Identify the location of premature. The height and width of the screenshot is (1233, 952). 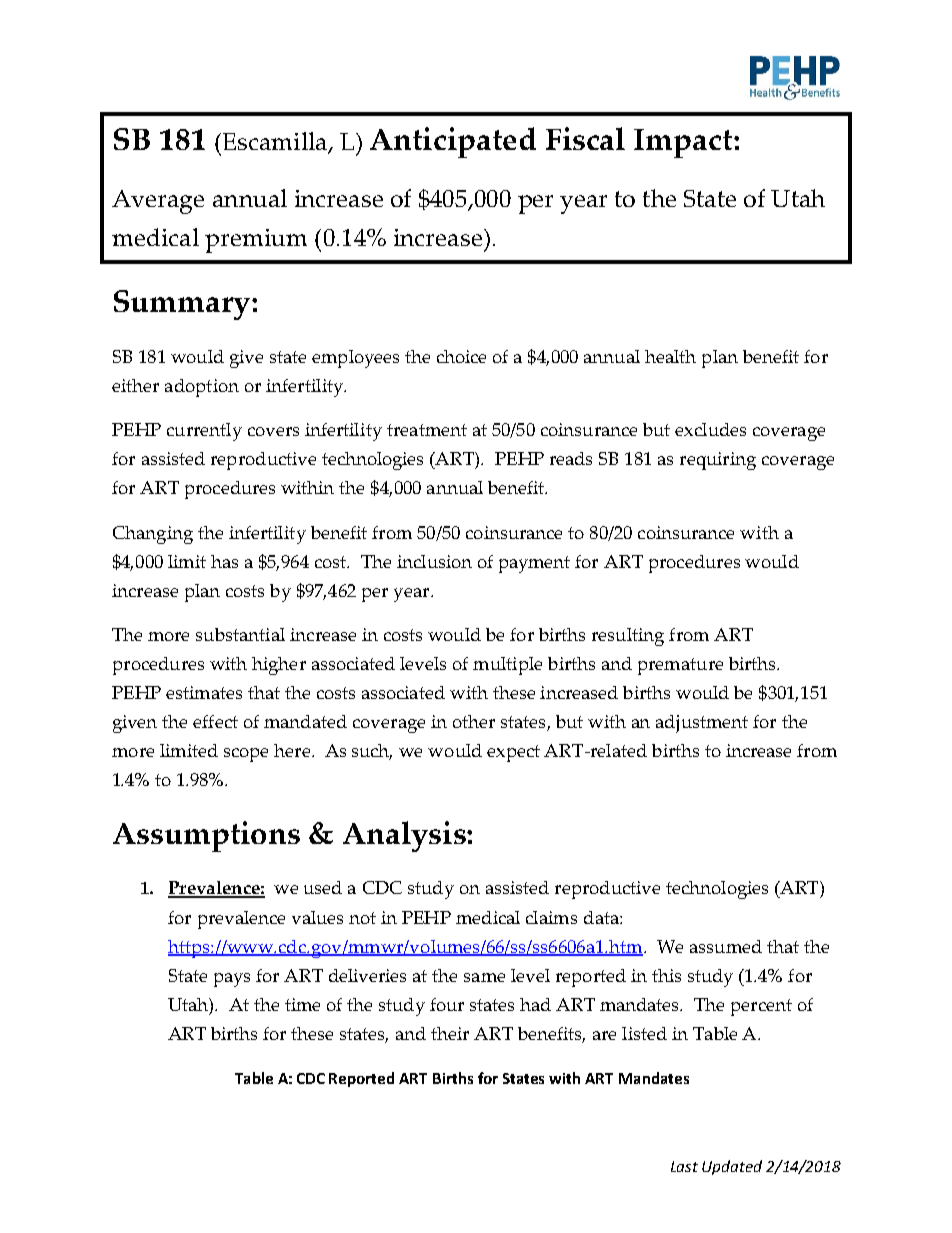
(680, 666).
